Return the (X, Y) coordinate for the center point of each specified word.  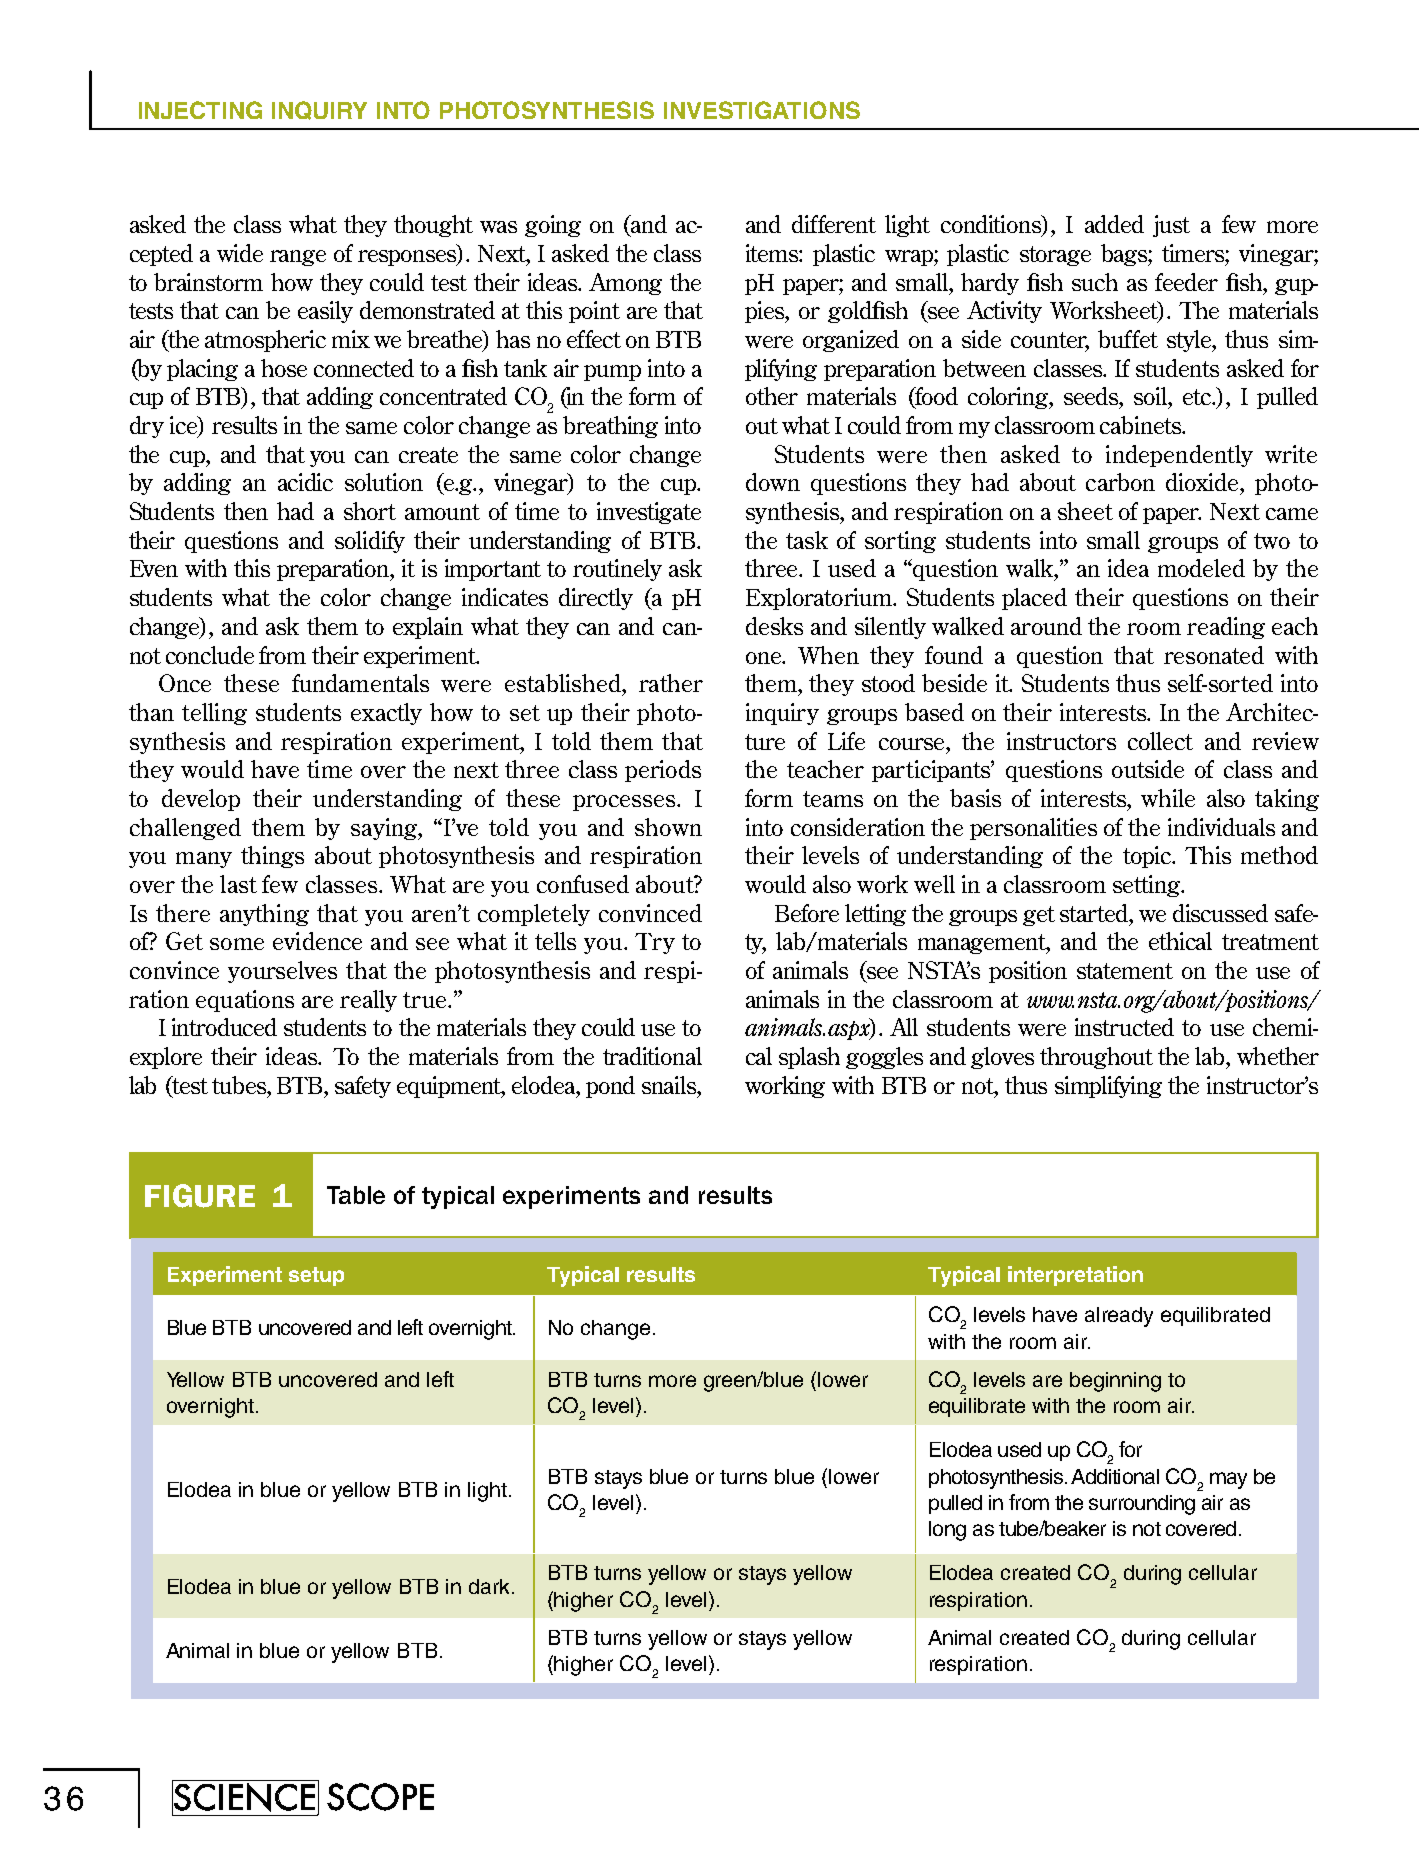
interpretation (1075, 1276)
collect (1160, 741)
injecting (200, 110)
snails (670, 1085)
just (1171, 226)
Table (356, 1195)
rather (671, 683)
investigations (762, 110)
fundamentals (360, 683)
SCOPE (380, 1797)
